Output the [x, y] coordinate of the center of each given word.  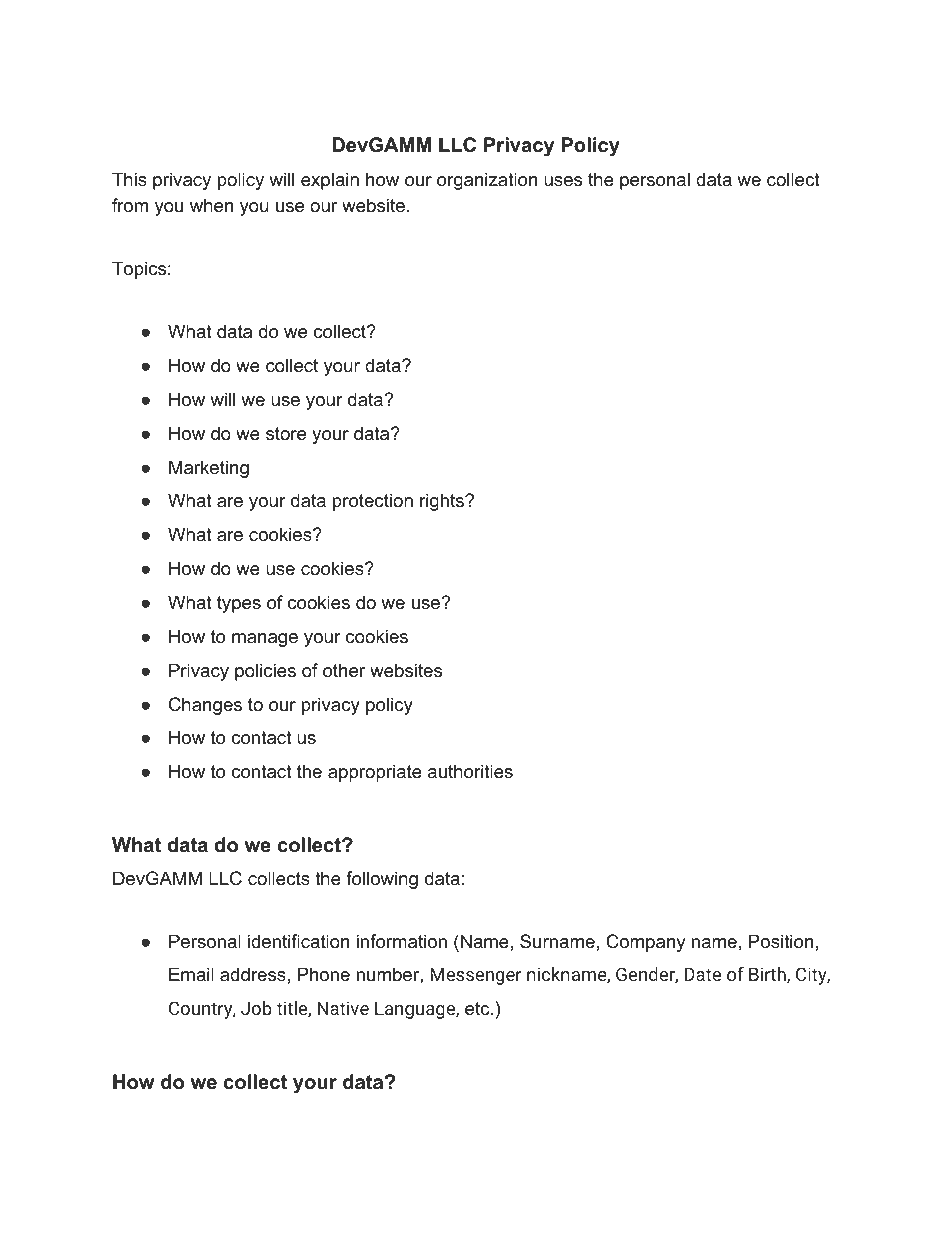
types [239, 604]
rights [443, 502]
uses [563, 181]
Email [191, 974]
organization [487, 181]
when [211, 205]
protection [373, 502]
